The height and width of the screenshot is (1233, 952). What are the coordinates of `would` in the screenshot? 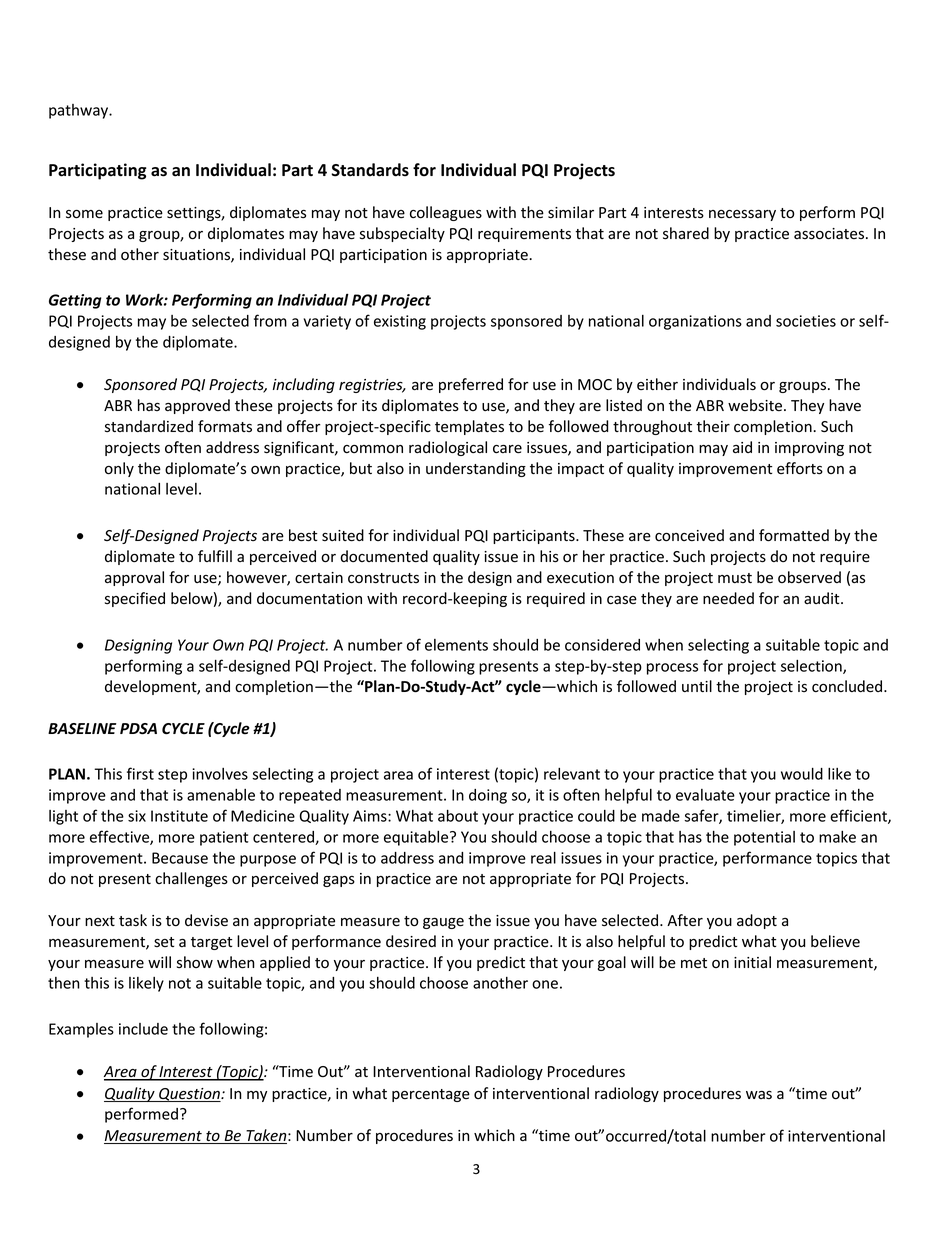 It's located at (802, 773).
